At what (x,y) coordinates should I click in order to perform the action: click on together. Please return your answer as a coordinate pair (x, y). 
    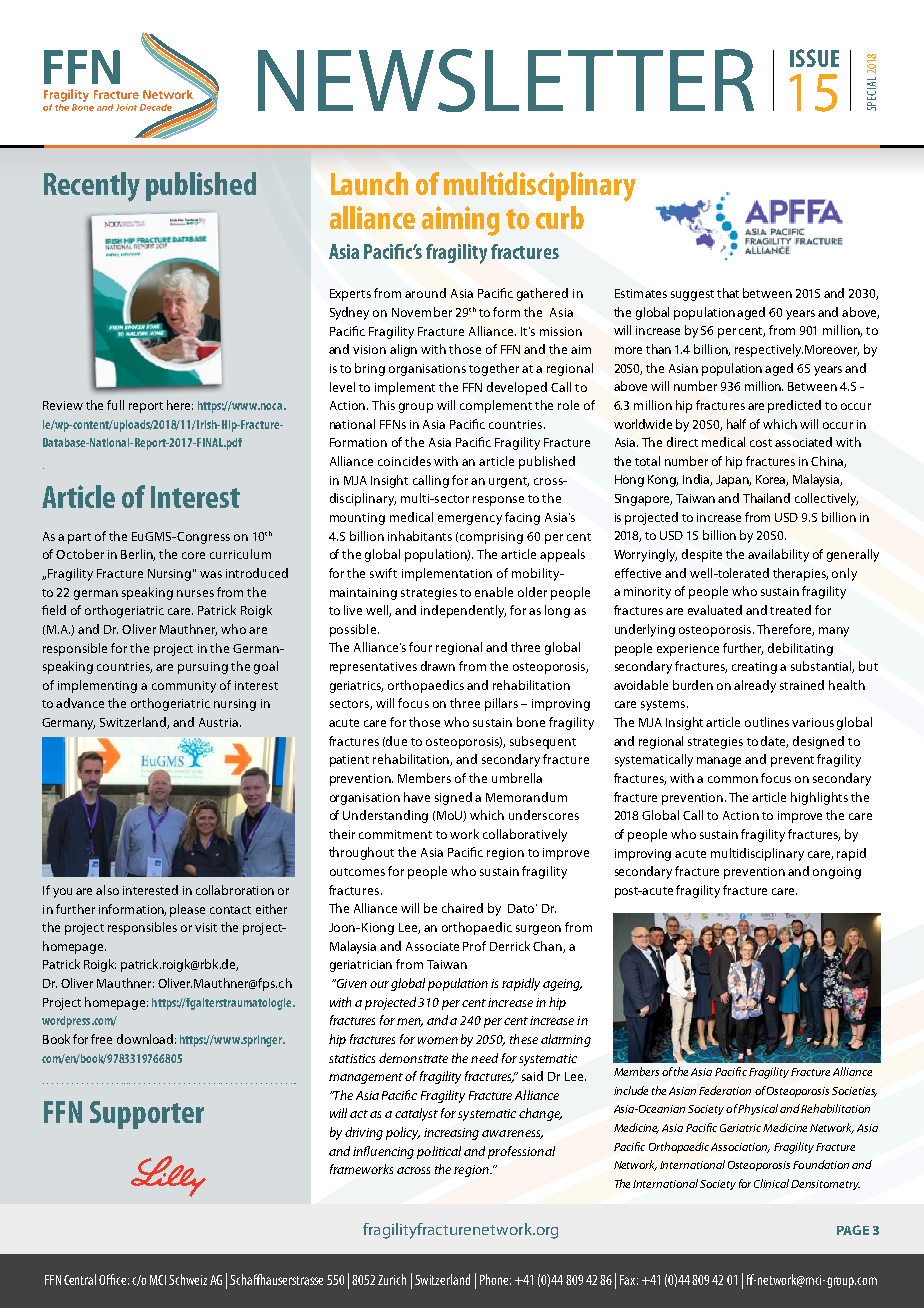
    Looking at the image, I should click on (494, 369).
